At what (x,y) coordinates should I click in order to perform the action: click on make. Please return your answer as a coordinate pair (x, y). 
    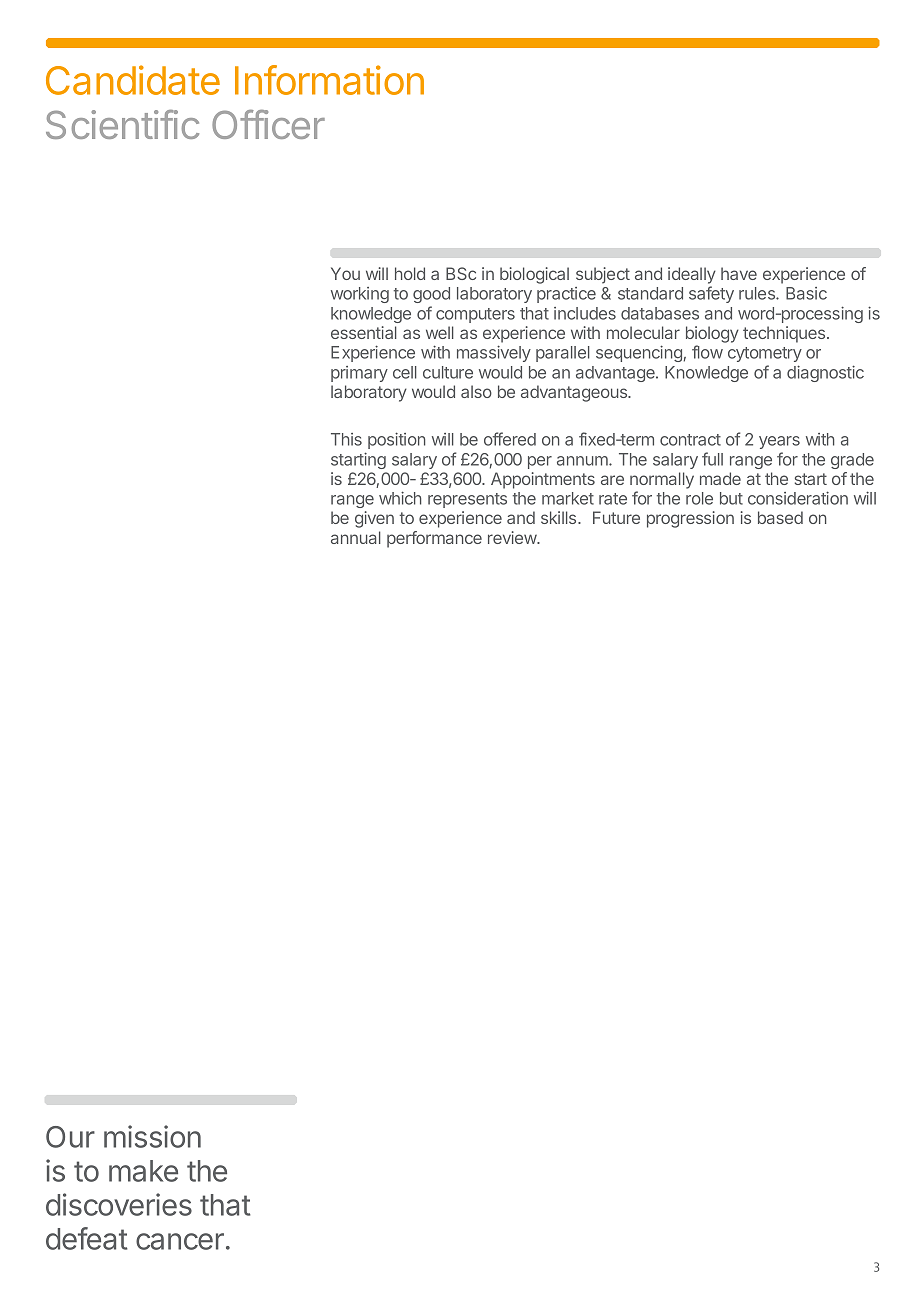
    Looking at the image, I should click on (143, 1171).
